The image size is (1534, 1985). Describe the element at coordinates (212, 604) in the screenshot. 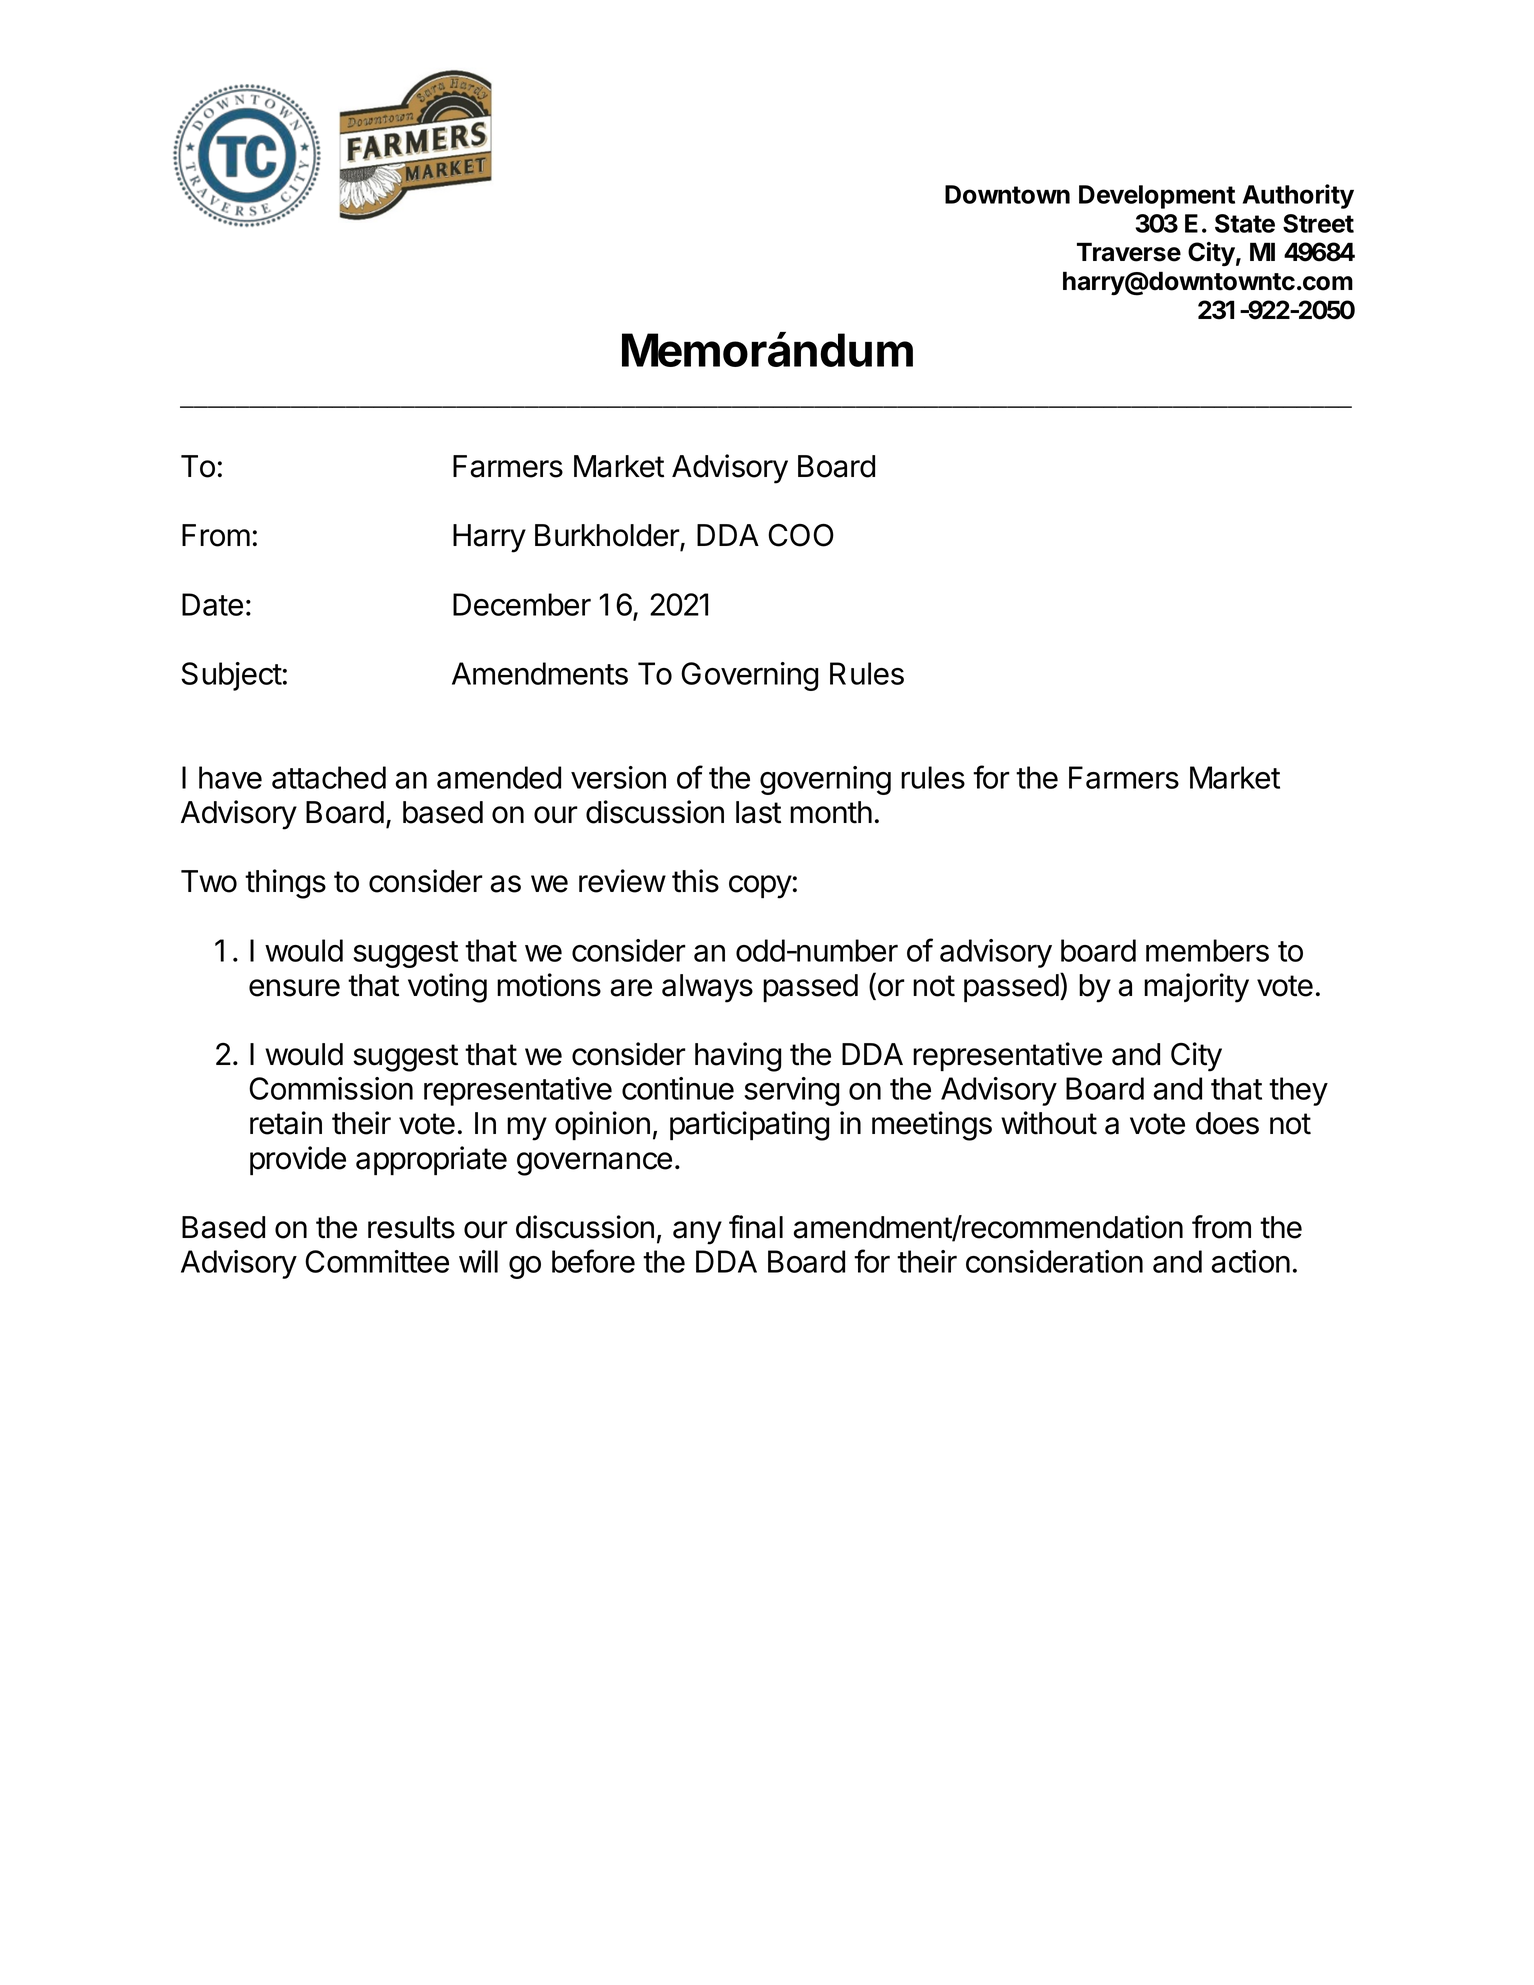

I see `Date` at that location.
